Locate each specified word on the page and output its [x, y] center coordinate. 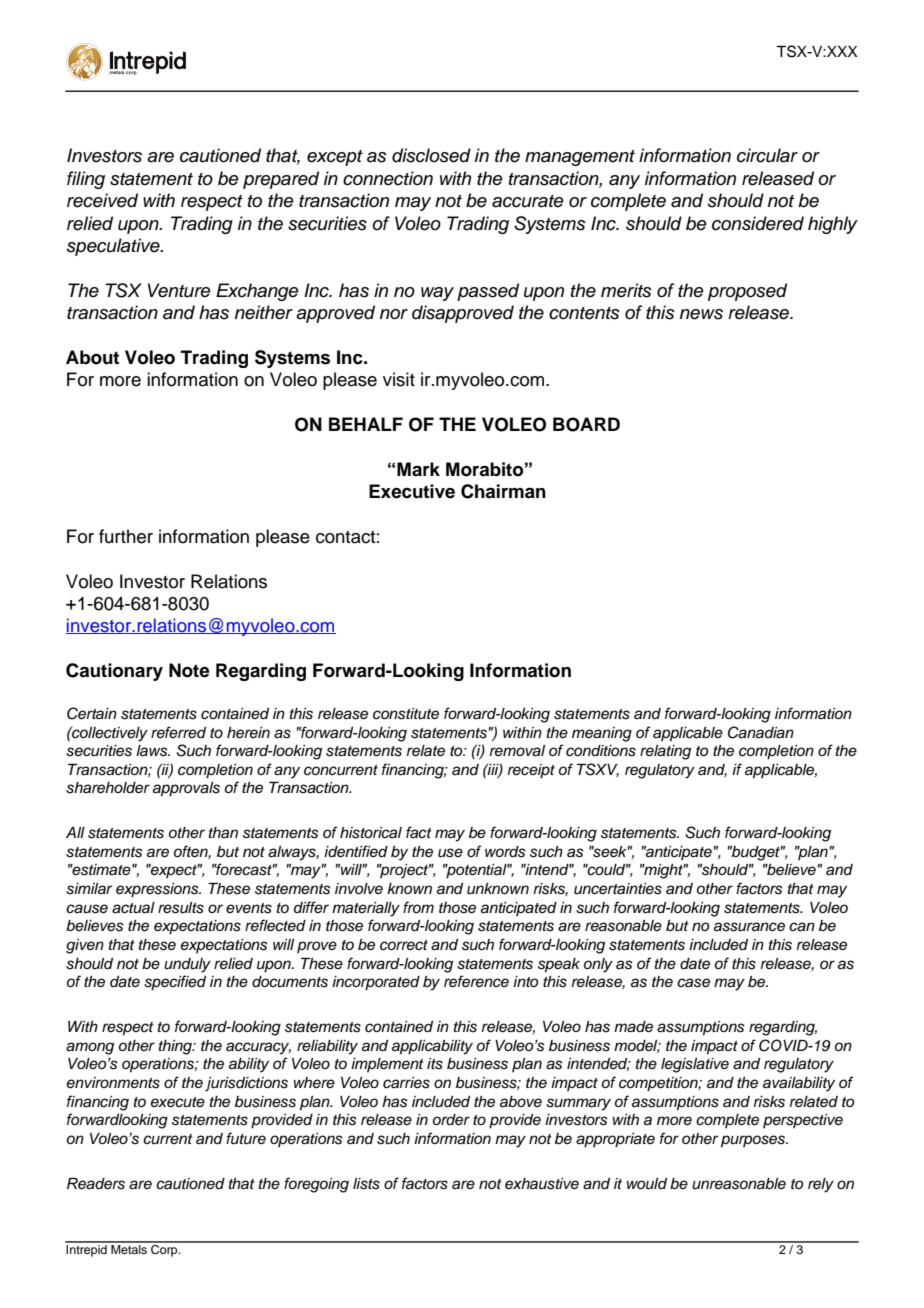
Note [189, 670]
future [246, 1138]
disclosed [431, 155]
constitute [406, 714]
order [451, 1120]
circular [767, 155]
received [102, 200]
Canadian [761, 732]
